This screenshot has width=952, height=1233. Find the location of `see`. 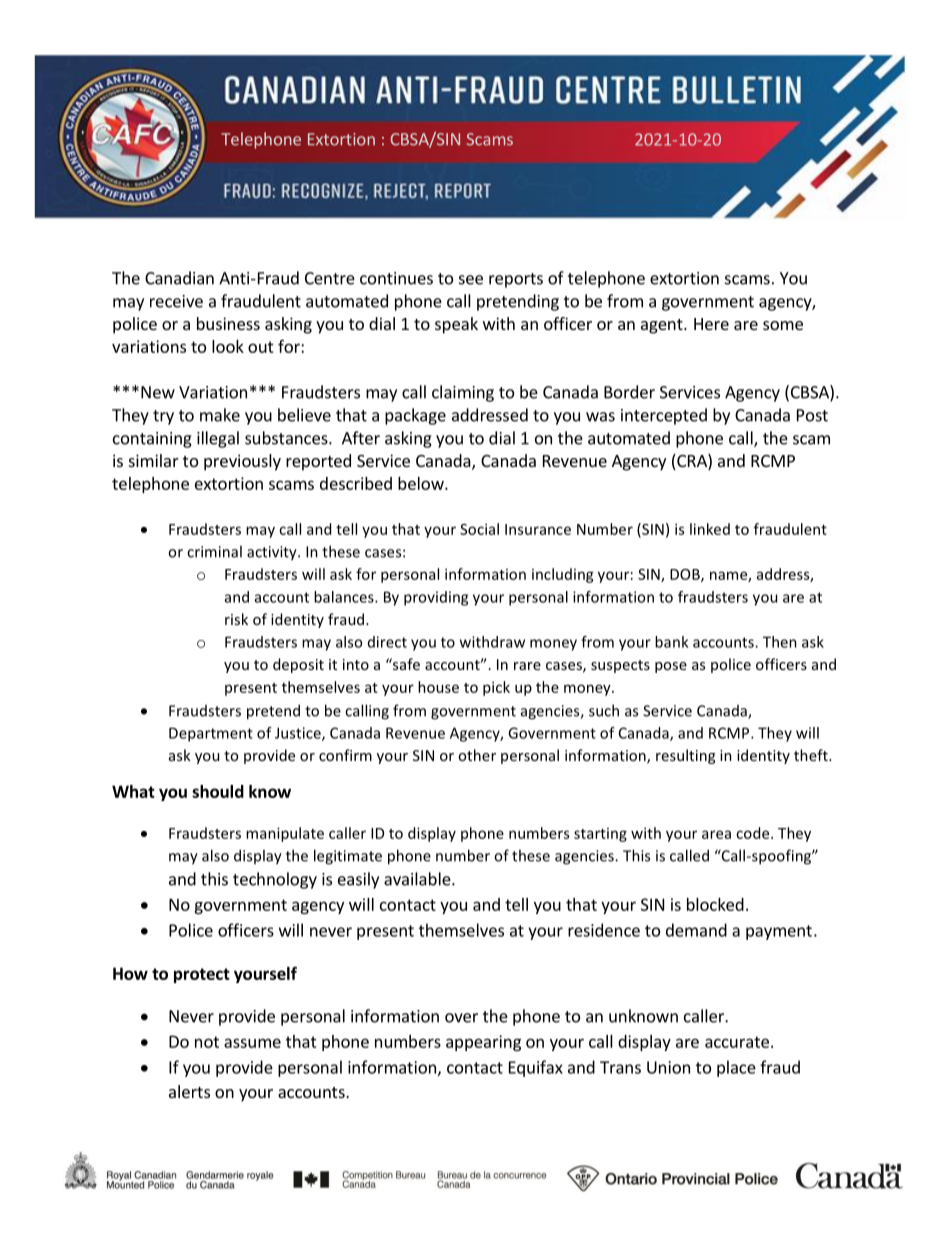

see is located at coordinates (471, 280).
